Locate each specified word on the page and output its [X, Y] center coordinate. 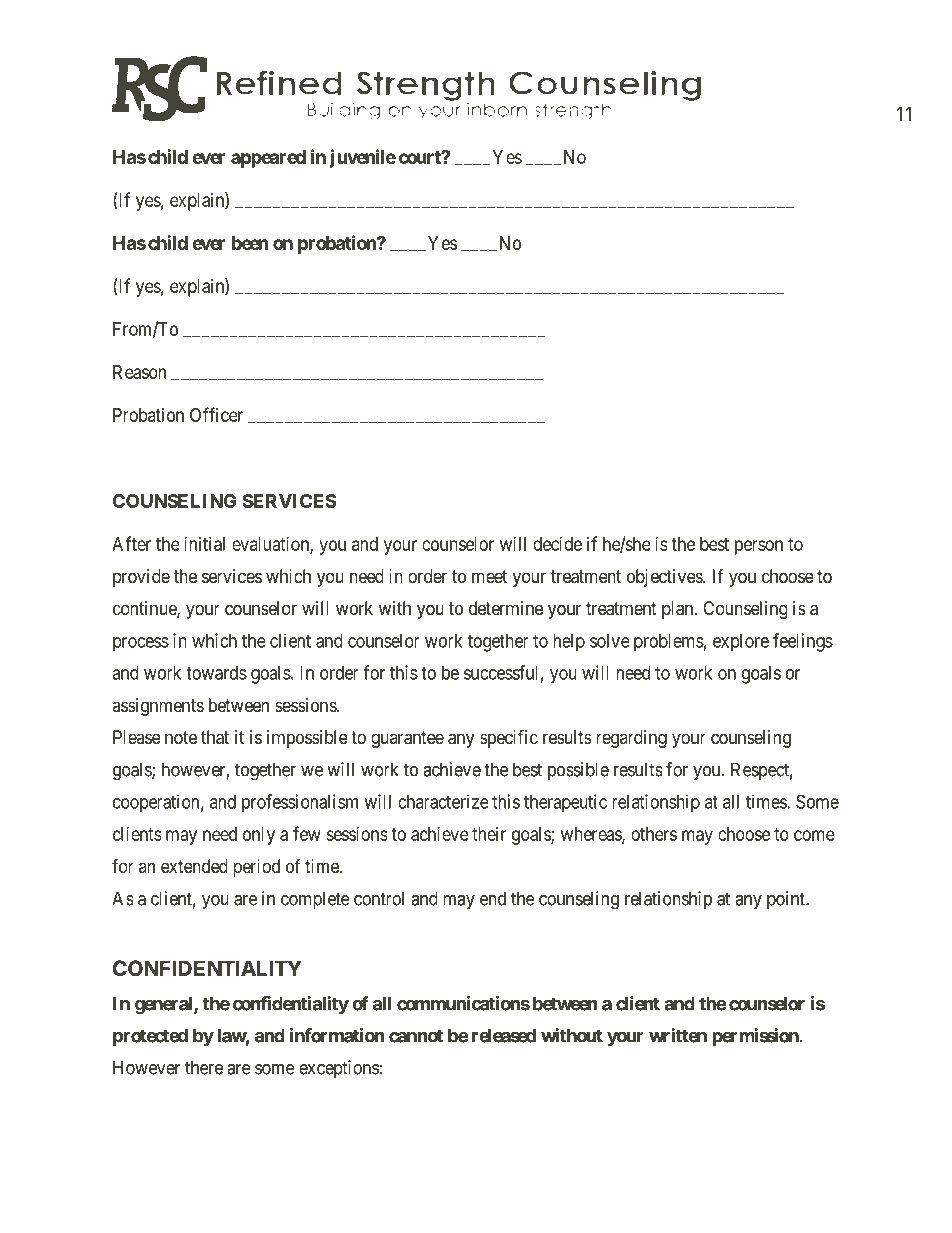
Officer [216, 414]
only [259, 836]
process [141, 644]
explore [741, 643]
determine [506, 608]
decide [557, 544]
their [489, 834]
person [759, 547]
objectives [665, 578]
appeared [268, 159]
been [250, 243]
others [654, 834]
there [204, 1067]
